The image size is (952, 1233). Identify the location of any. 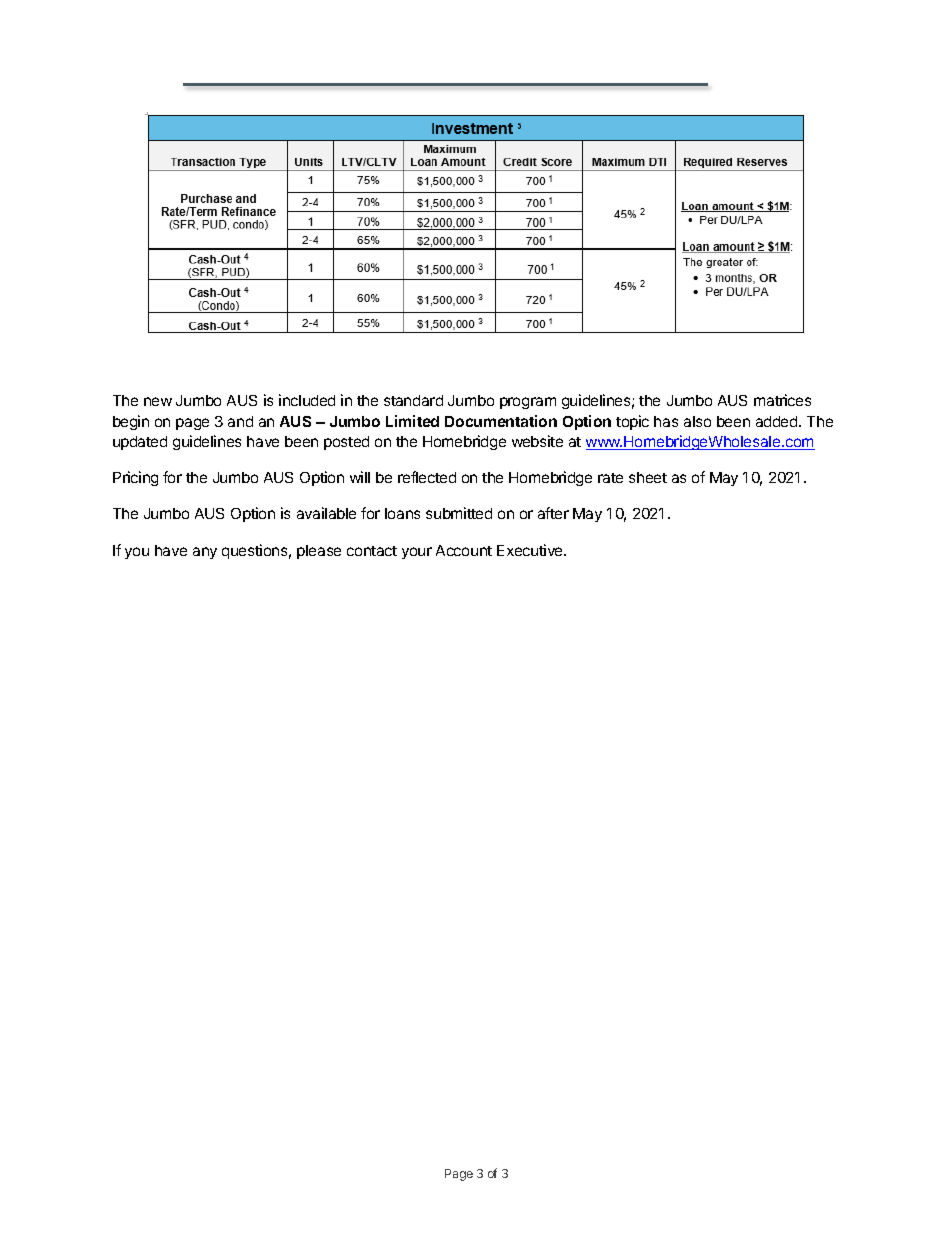
(205, 553).
